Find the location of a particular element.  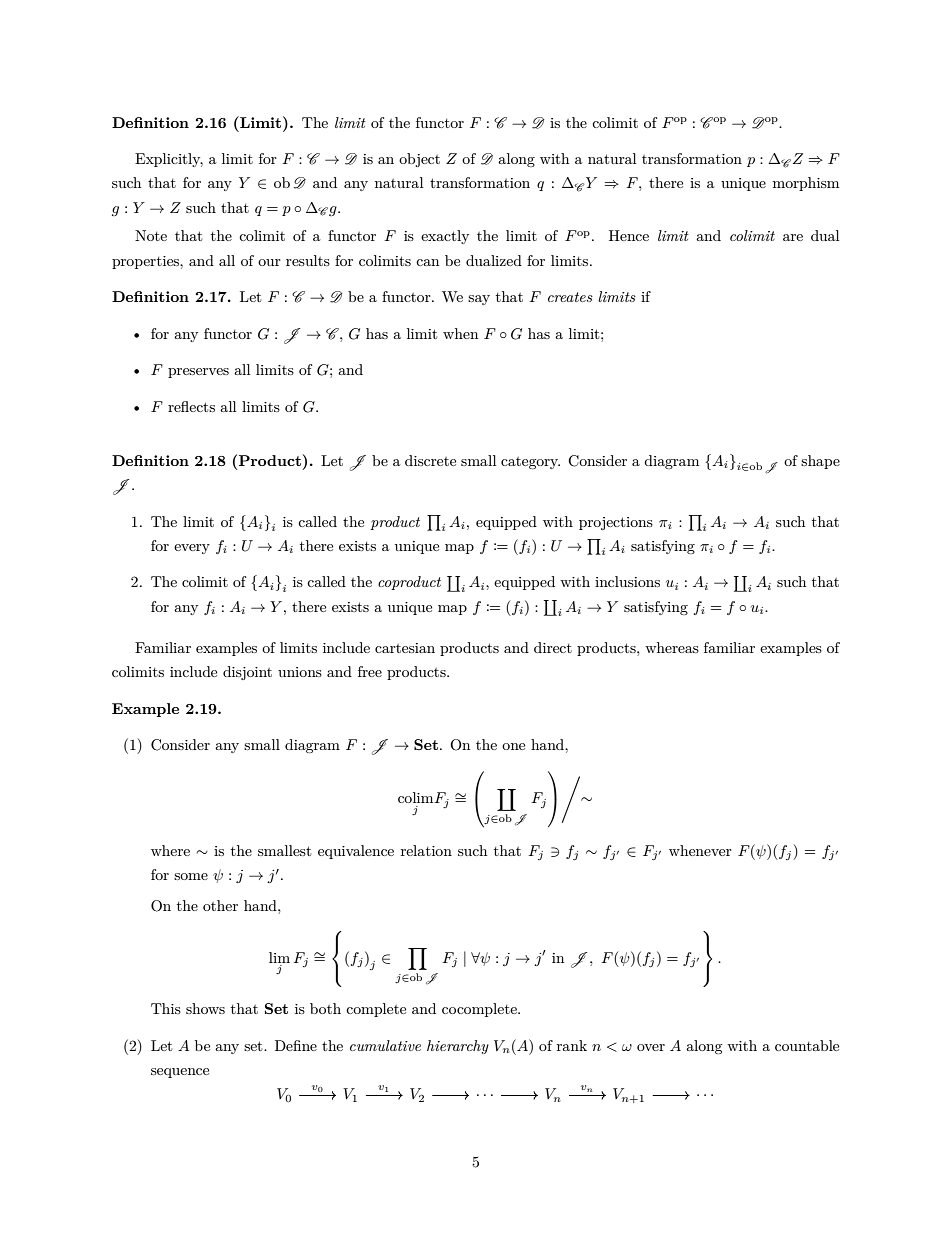

countable is located at coordinates (807, 1045).
